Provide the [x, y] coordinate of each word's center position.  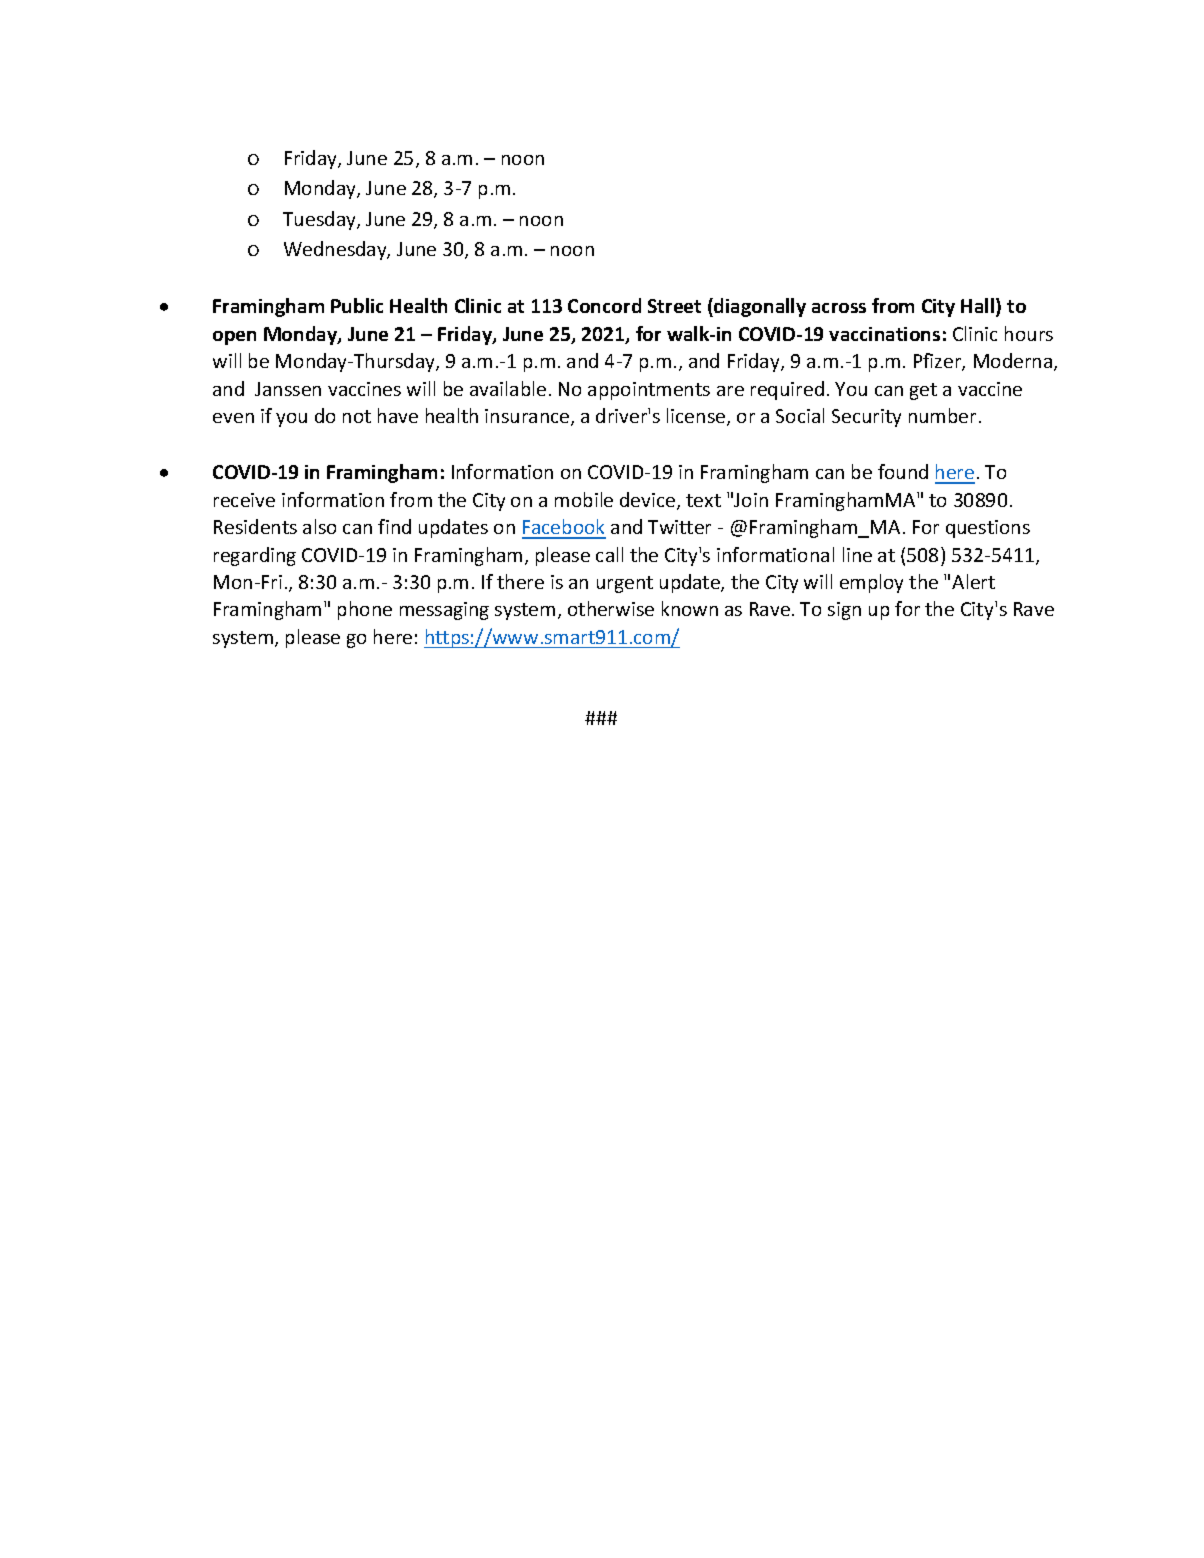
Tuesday [320, 220]
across [839, 308]
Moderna [1014, 362]
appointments [649, 391]
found [903, 471]
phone [365, 610]
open [234, 338]
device [649, 501]
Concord [604, 305]
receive [244, 500]
